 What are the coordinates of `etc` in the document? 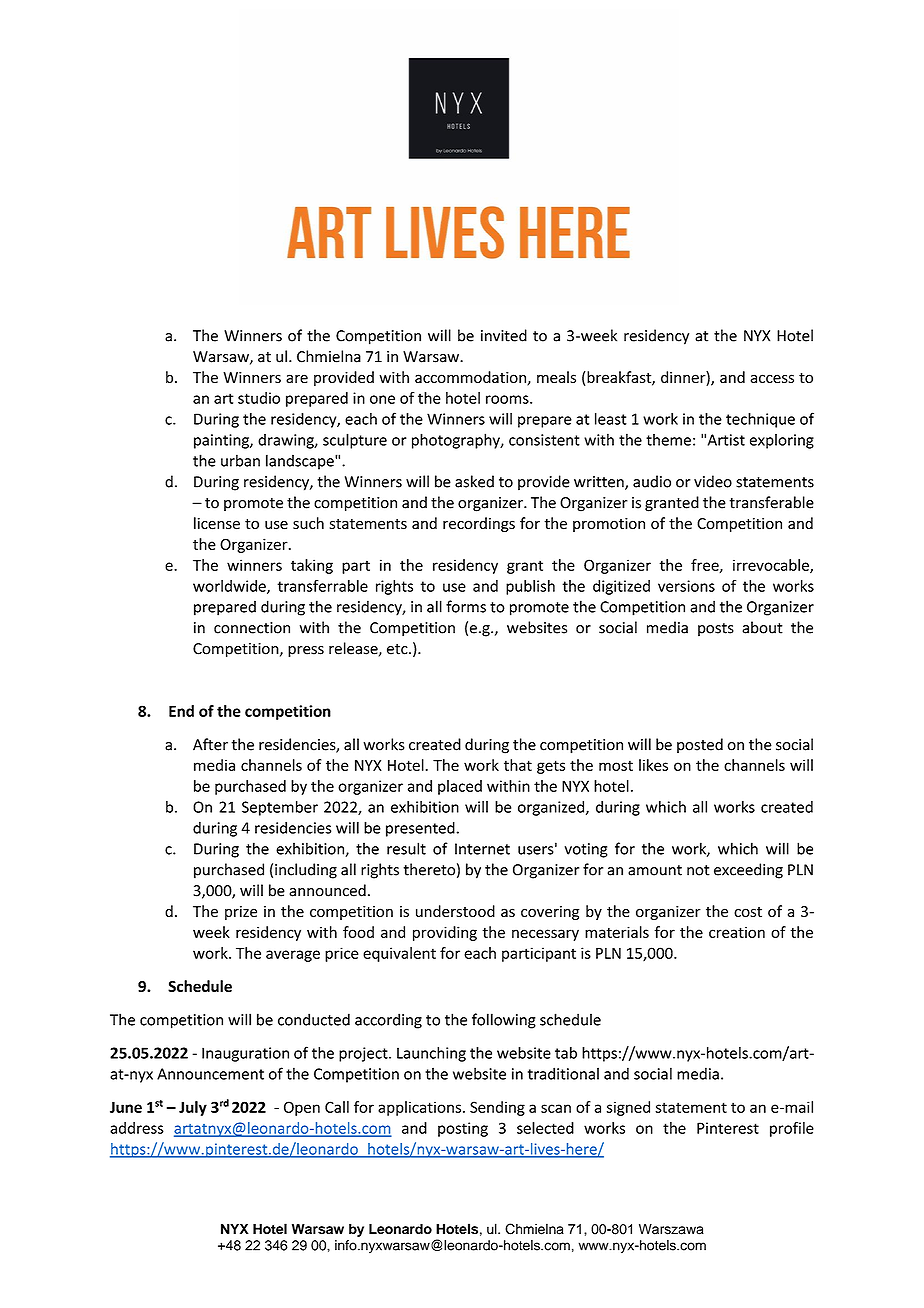 It's located at (398, 649).
